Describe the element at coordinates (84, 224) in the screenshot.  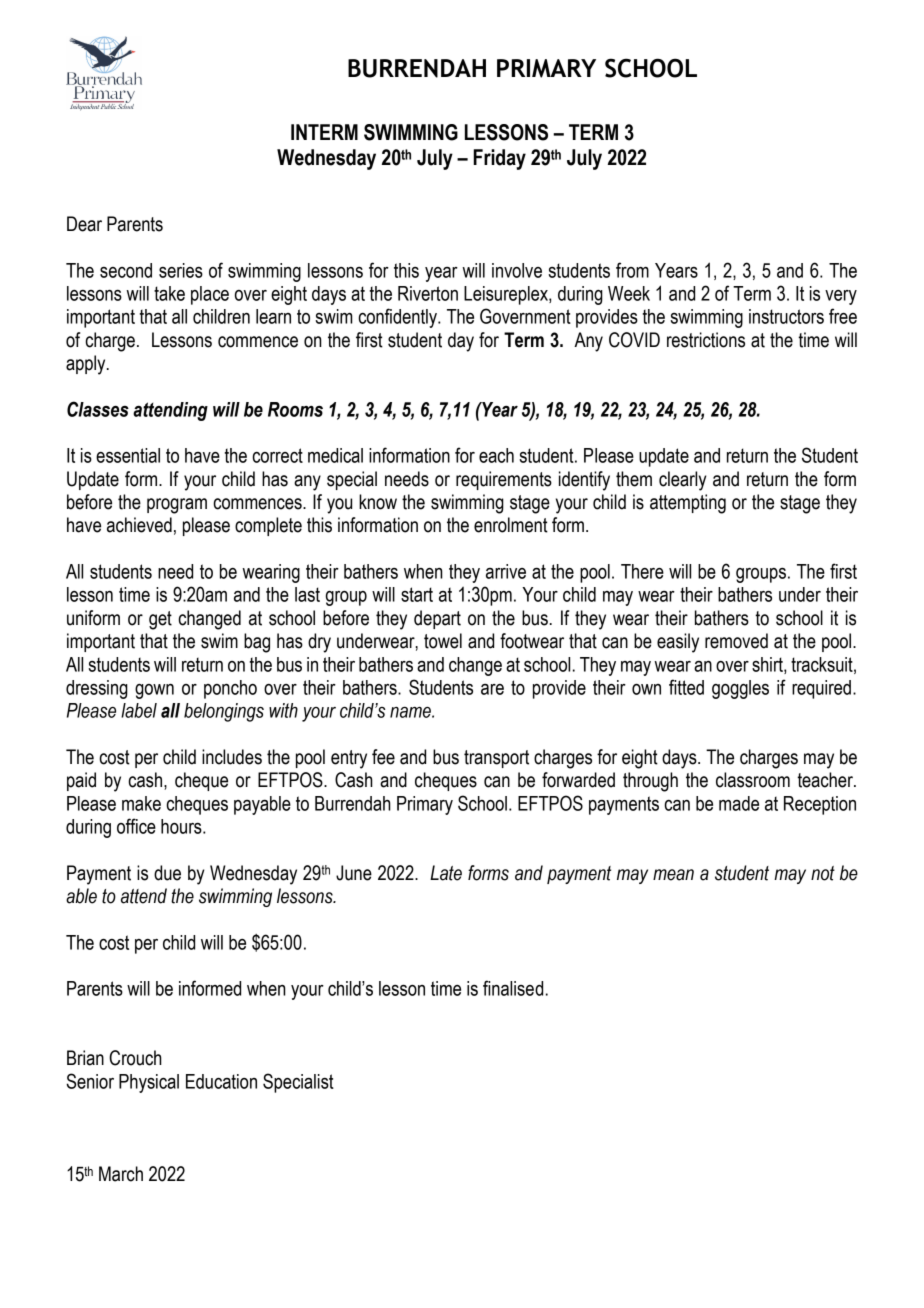
I see `Dear` at that location.
